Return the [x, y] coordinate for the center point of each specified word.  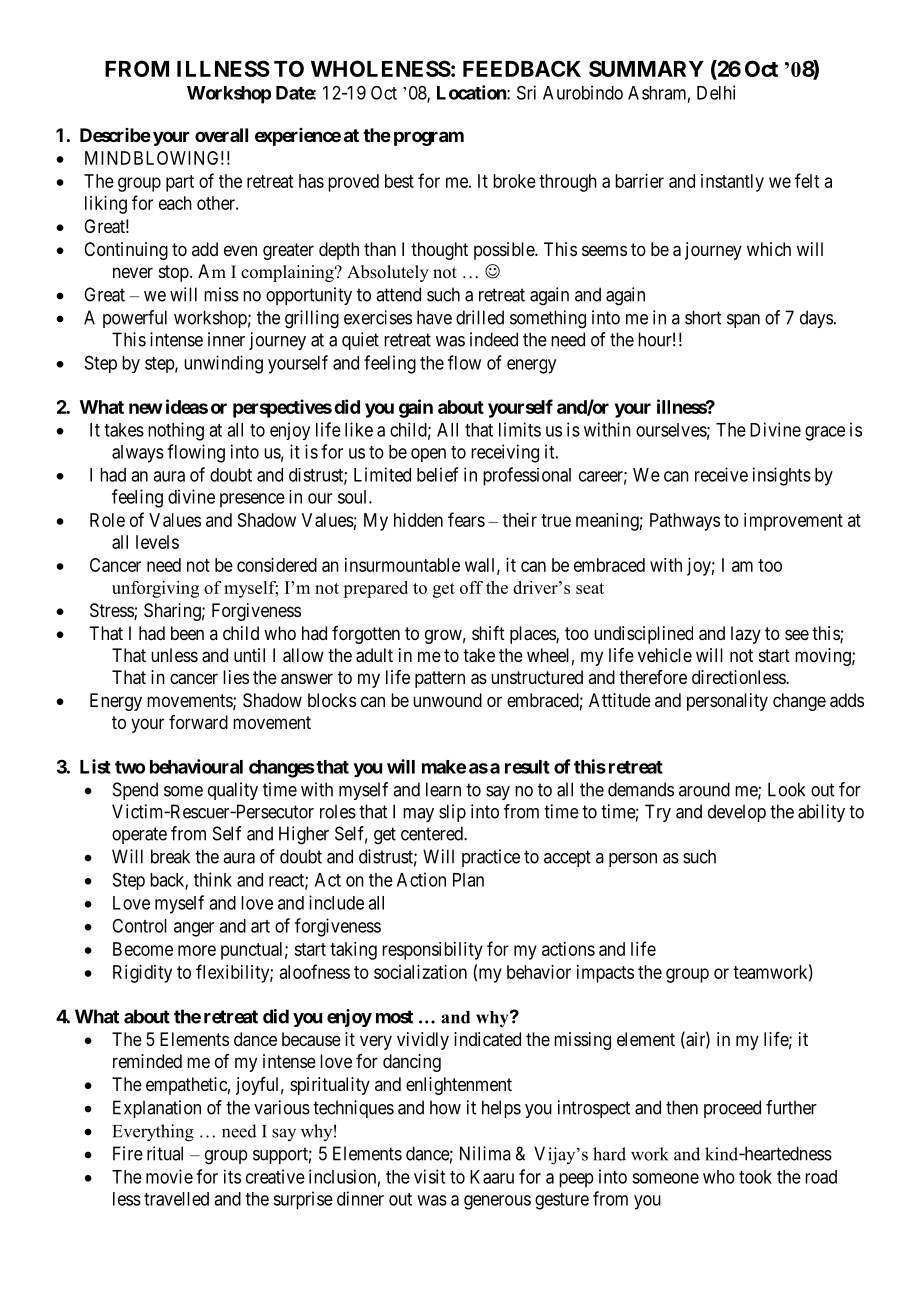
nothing [176, 431]
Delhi [716, 92]
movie [169, 1176]
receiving [505, 453]
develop [737, 813]
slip [452, 813]
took [755, 1177]
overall [221, 135]
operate [139, 835]
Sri [526, 92]
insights [782, 476]
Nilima [485, 1153]
